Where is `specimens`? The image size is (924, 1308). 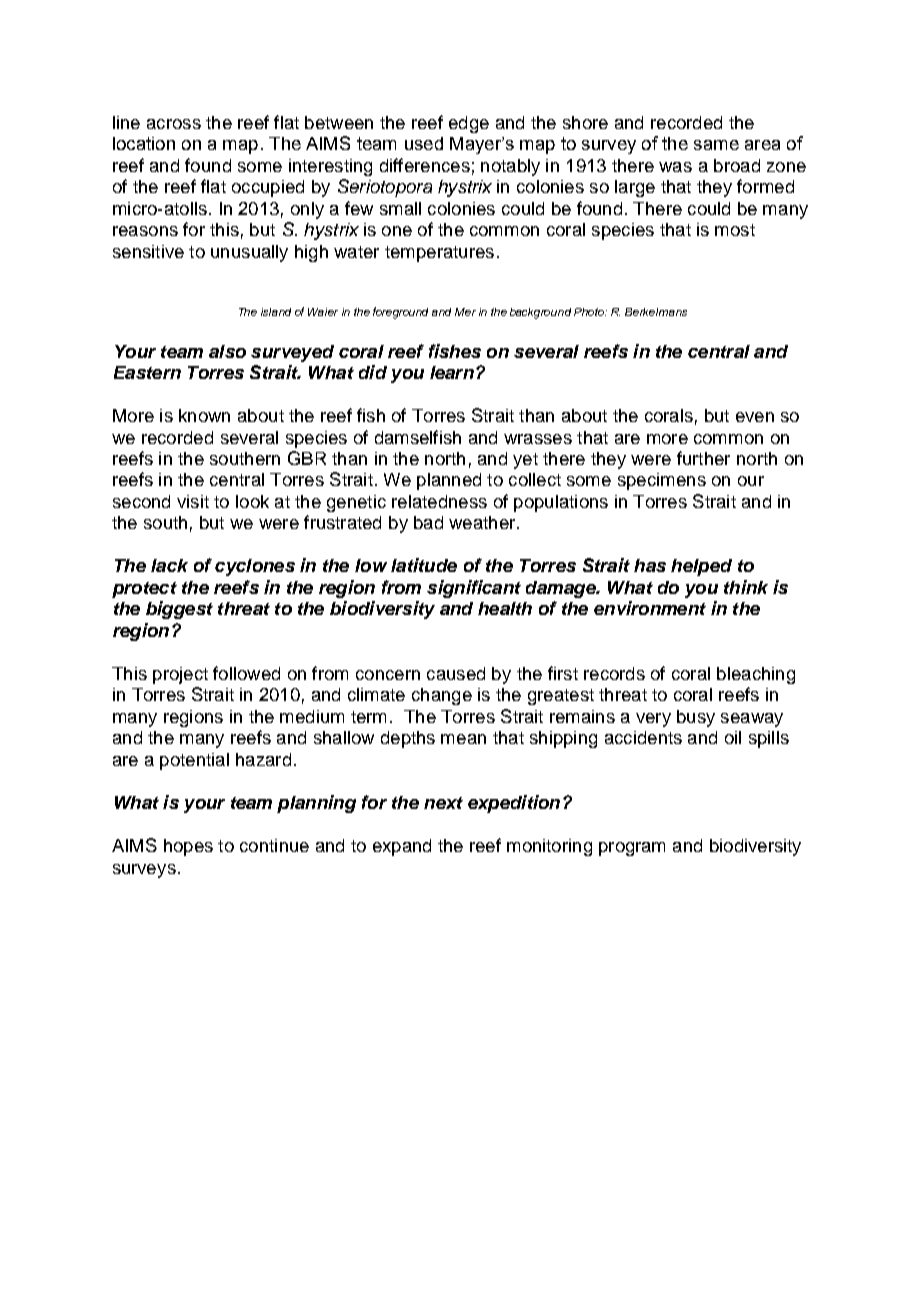
specimens is located at coordinates (662, 481).
